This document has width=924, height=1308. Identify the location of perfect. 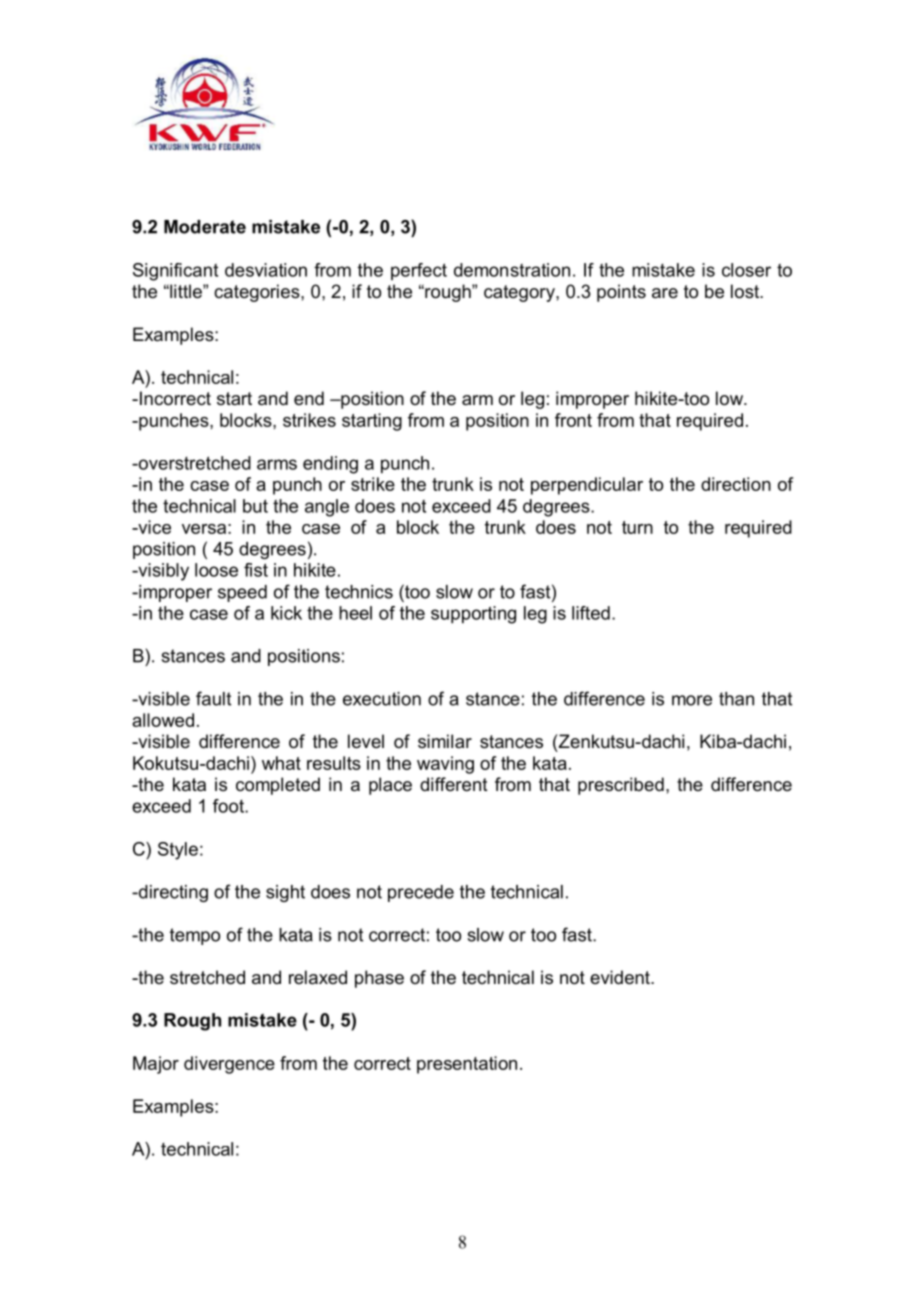
(419, 271).
